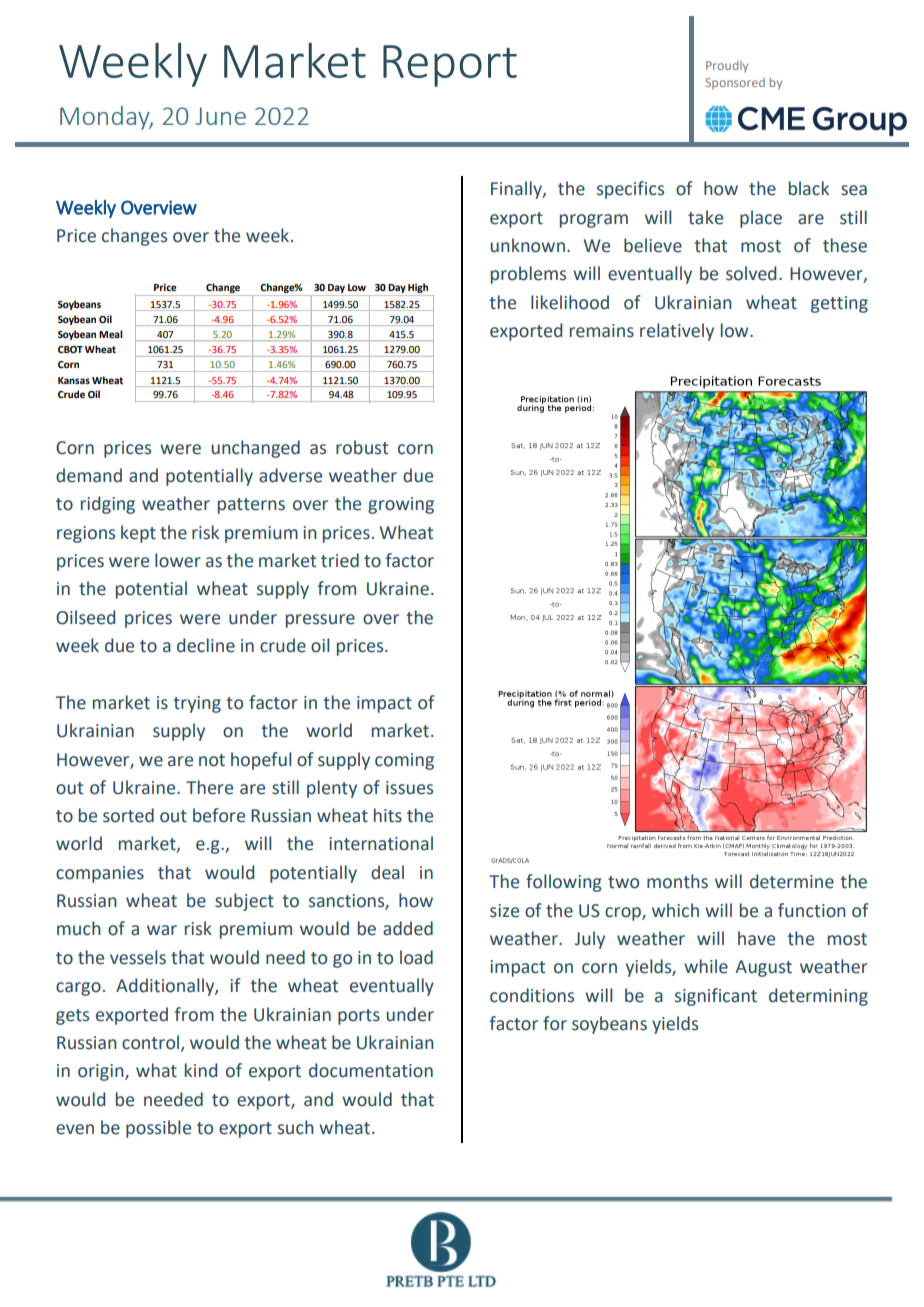 The image size is (924, 1307). What do you see at coordinates (677, 332) in the screenshot?
I see `relatively` at bounding box center [677, 332].
